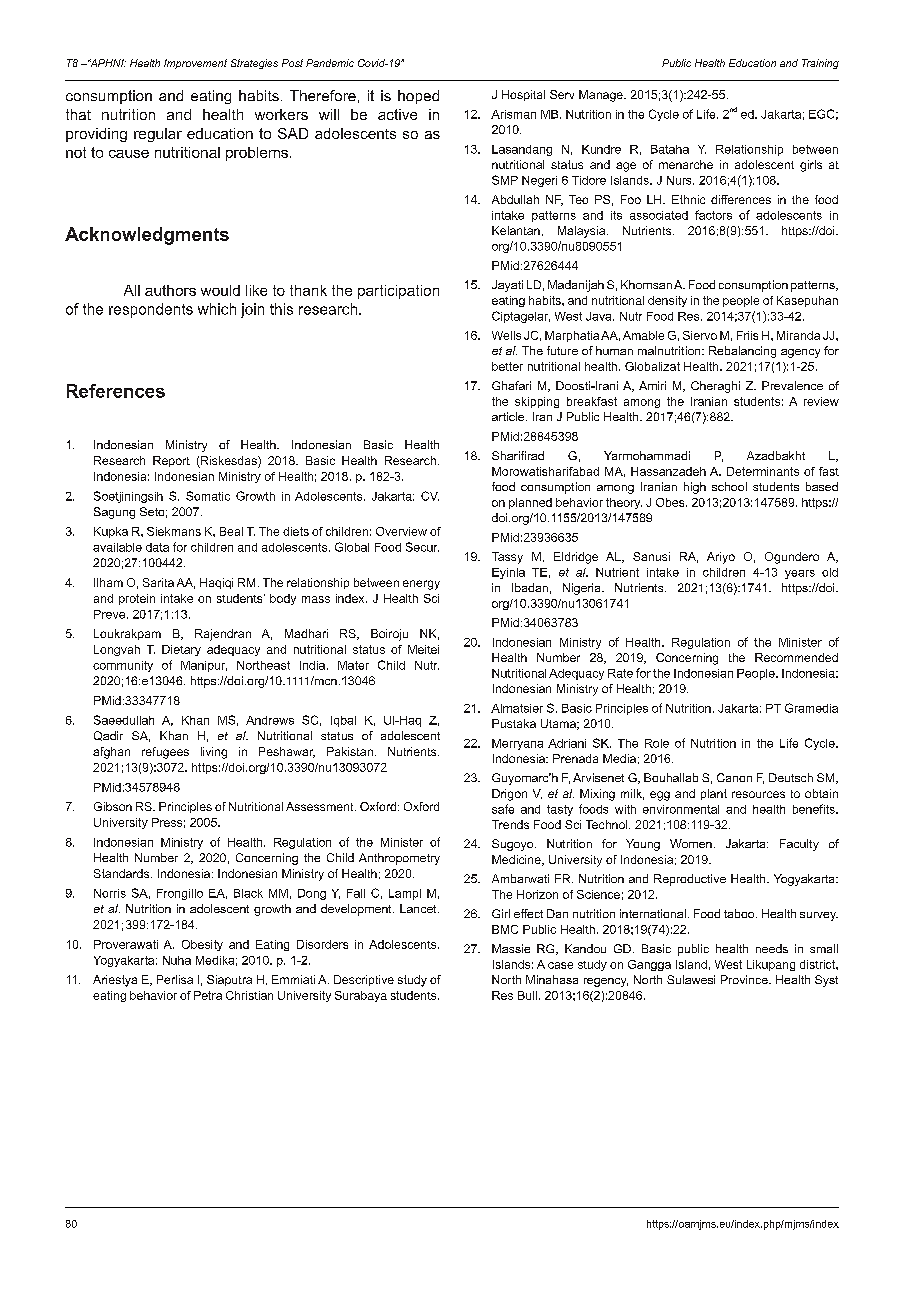 This image has height=1307, width=924. What do you see at coordinates (195, 64) in the image?
I see `Improvement` at bounding box center [195, 64].
